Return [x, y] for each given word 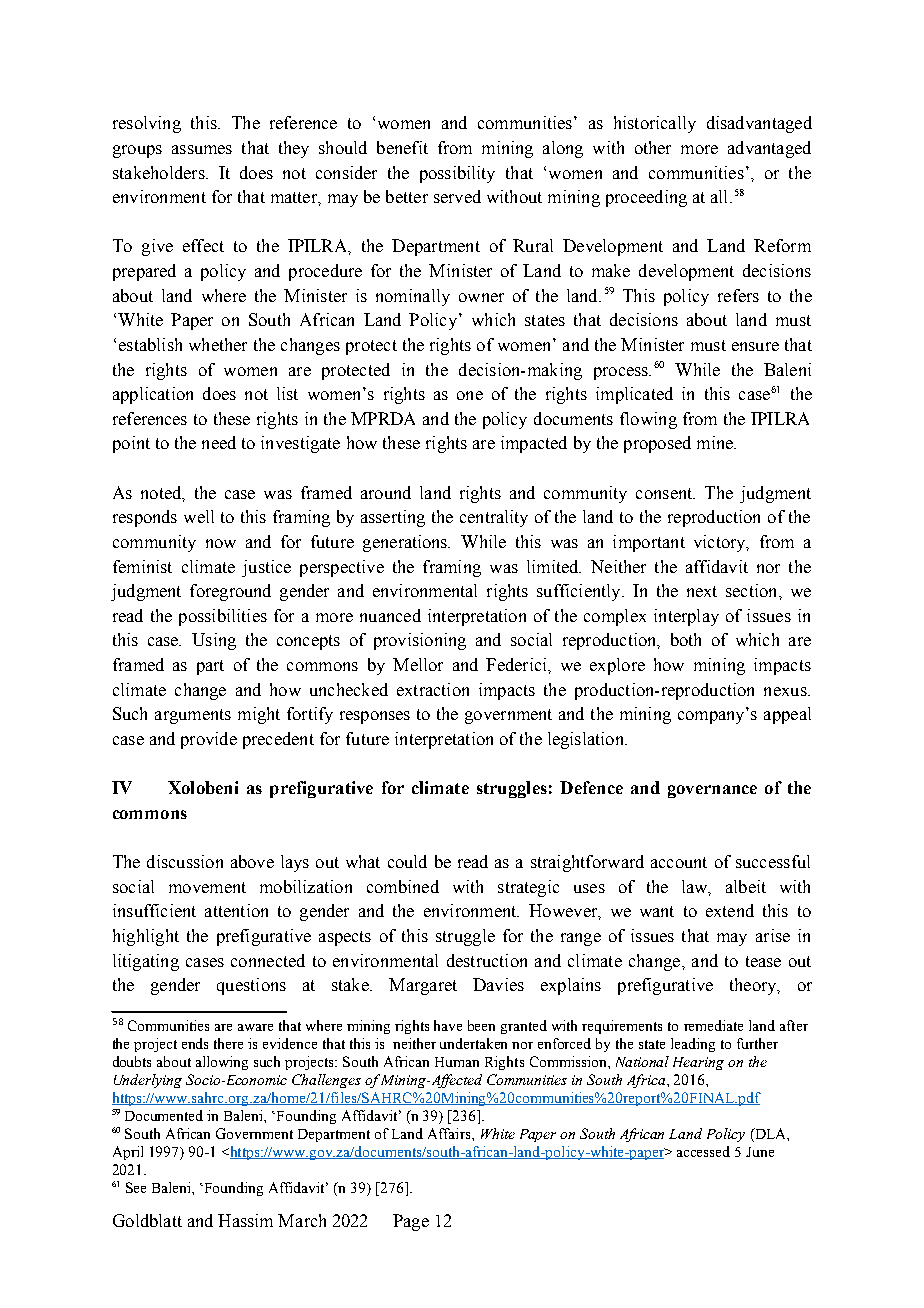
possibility [457, 174]
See [136, 1187]
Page [411, 1222]
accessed [703, 1151]
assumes [202, 149]
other [653, 147]
